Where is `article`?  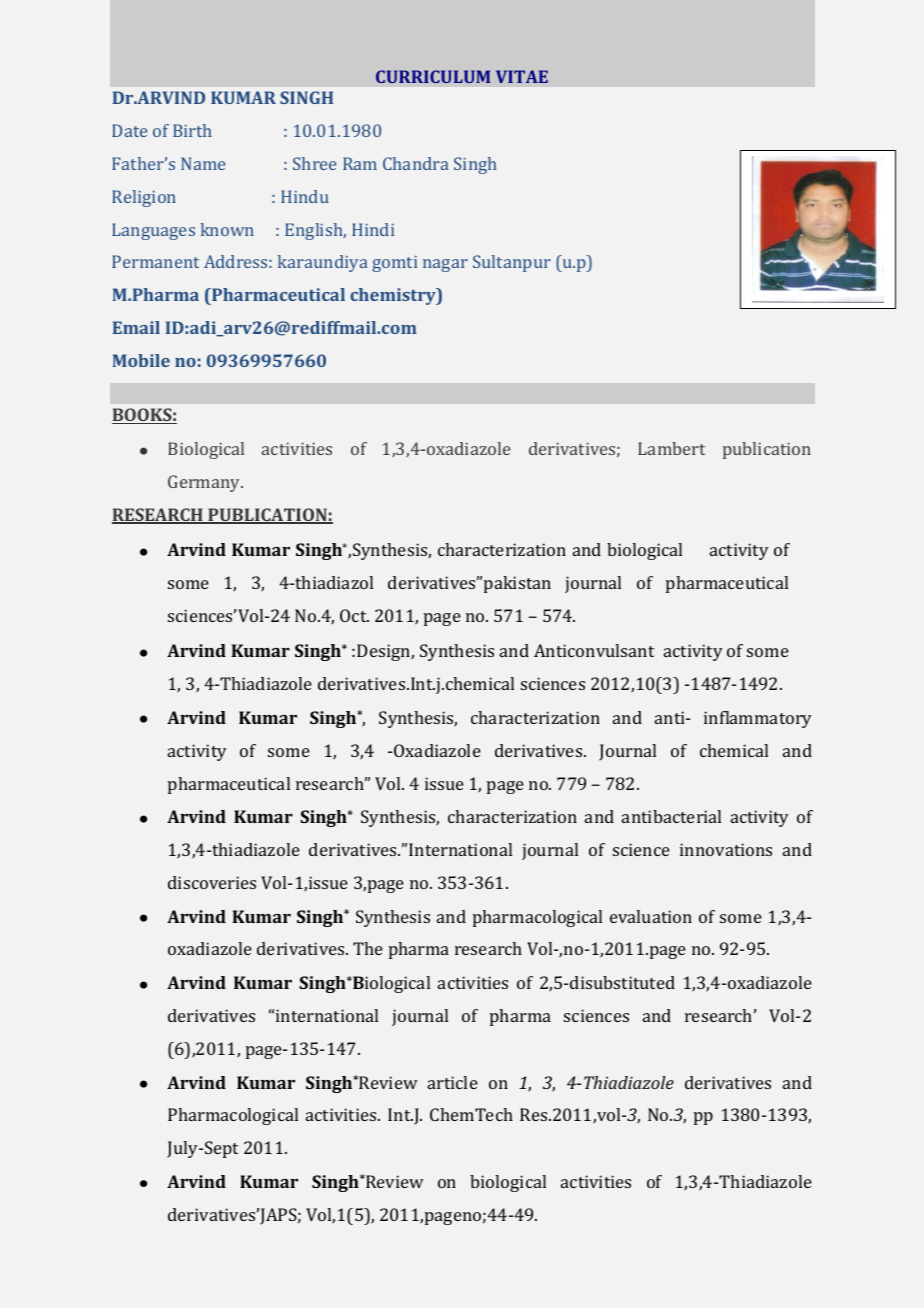 article is located at coordinates (453, 1082).
